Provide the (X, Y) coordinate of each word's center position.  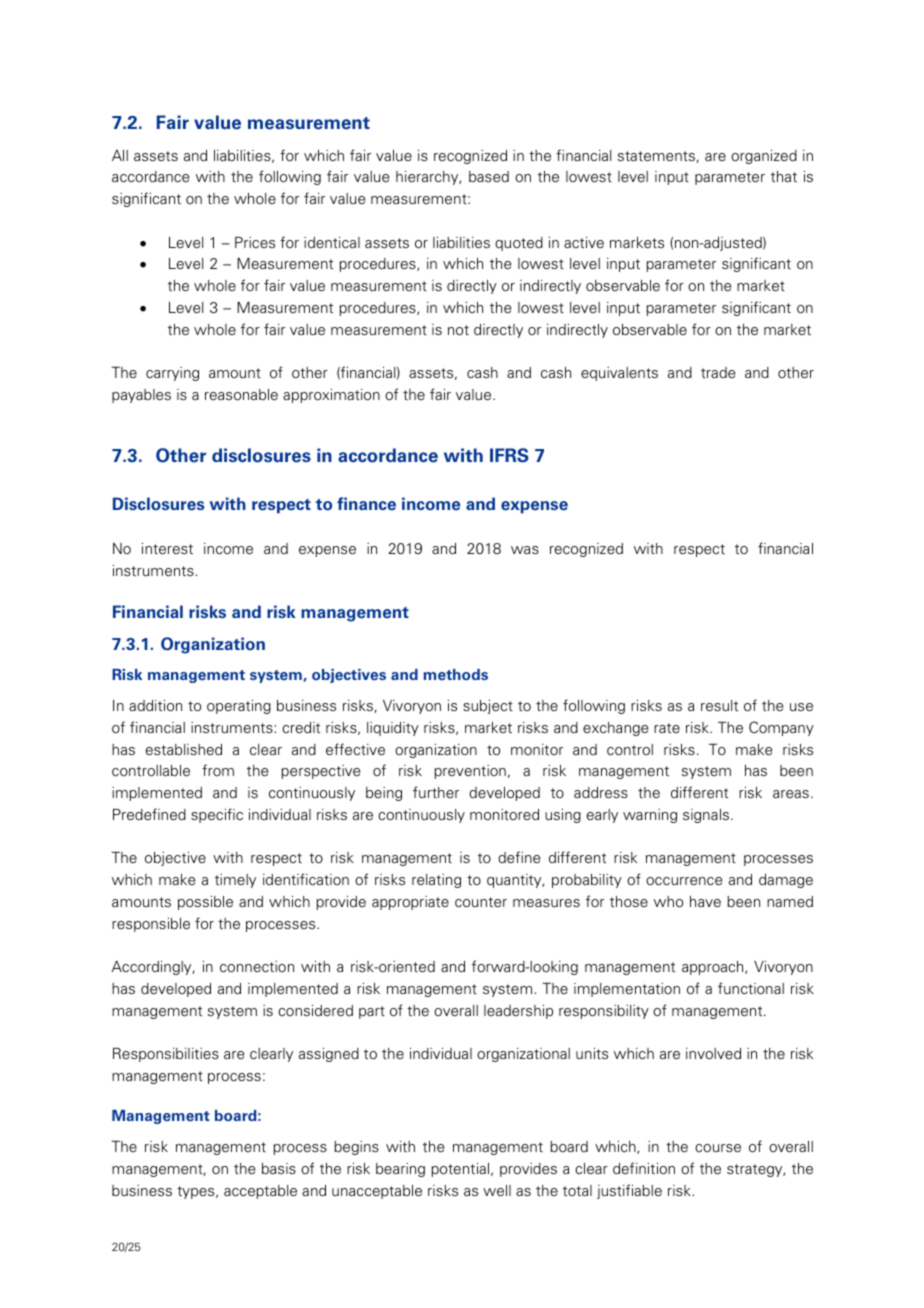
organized (764, 157)
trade (718, 372)
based (489, 176)
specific (217, 815)
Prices (255, 242)
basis (279, 1168)
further (436, 792)
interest (167, 548)
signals (707, 816)
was (525, 550)
